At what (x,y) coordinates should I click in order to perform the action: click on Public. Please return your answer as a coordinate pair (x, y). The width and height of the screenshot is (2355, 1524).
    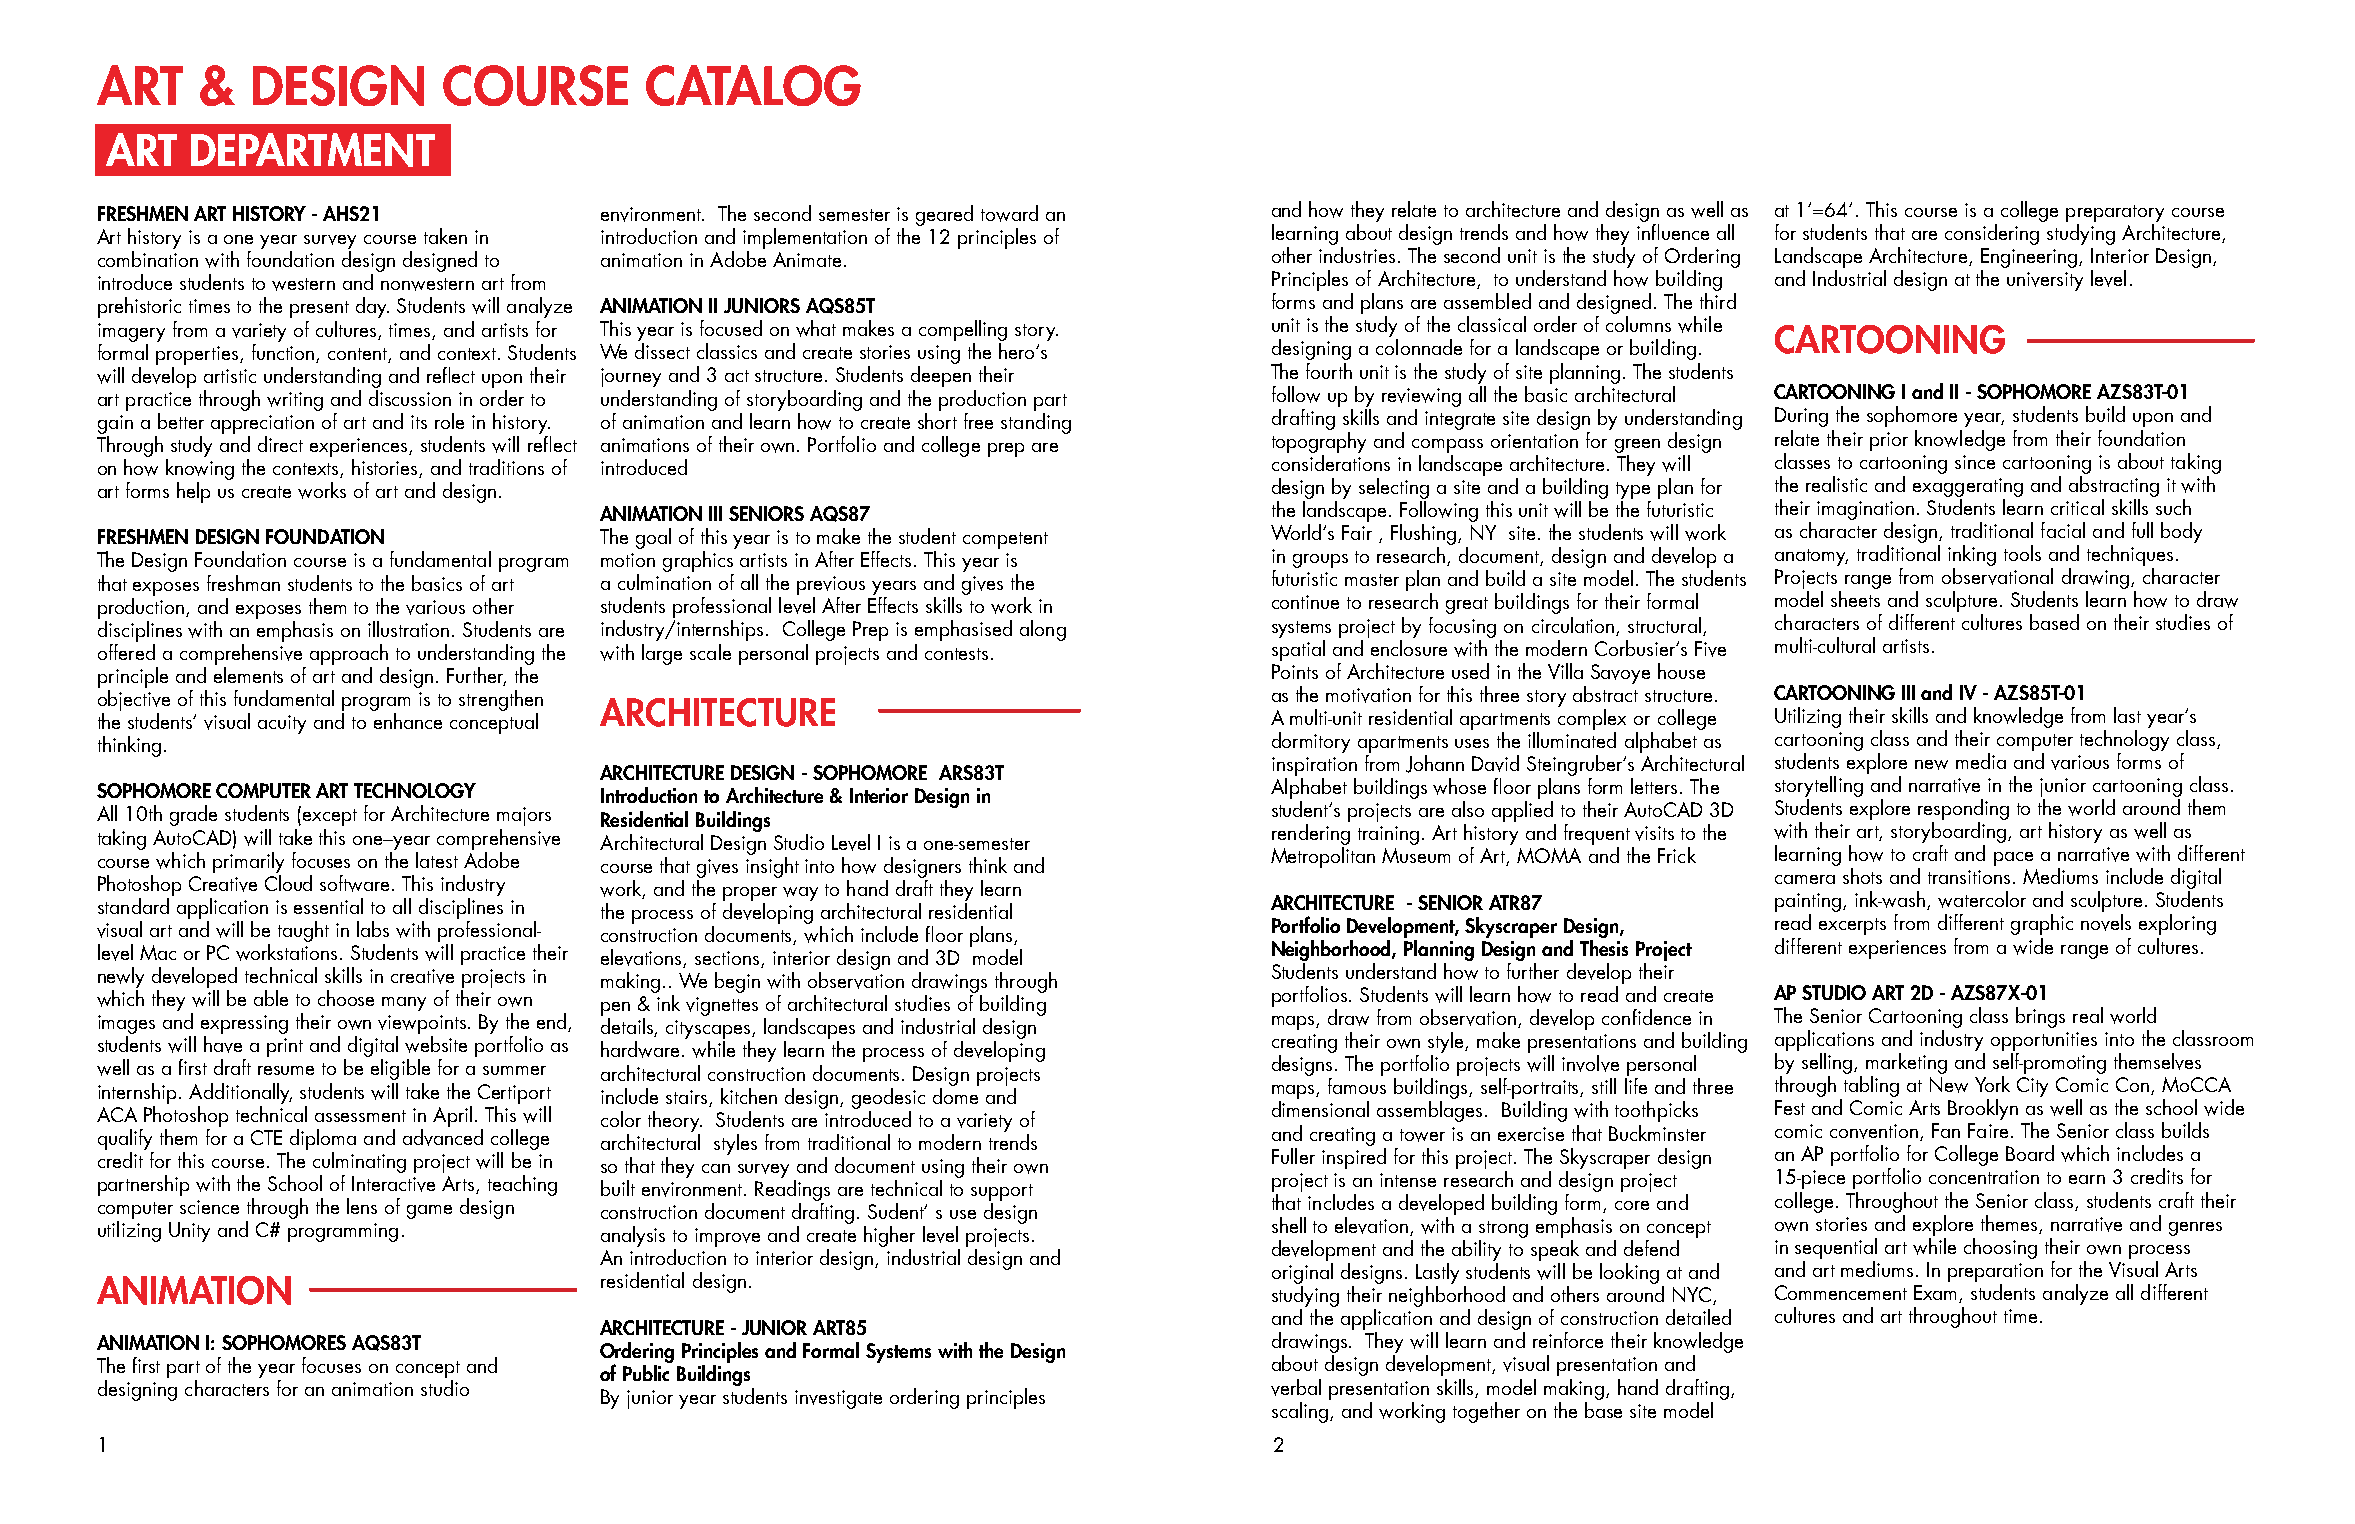
    Looking at the image, I should click on (647, 1371).
